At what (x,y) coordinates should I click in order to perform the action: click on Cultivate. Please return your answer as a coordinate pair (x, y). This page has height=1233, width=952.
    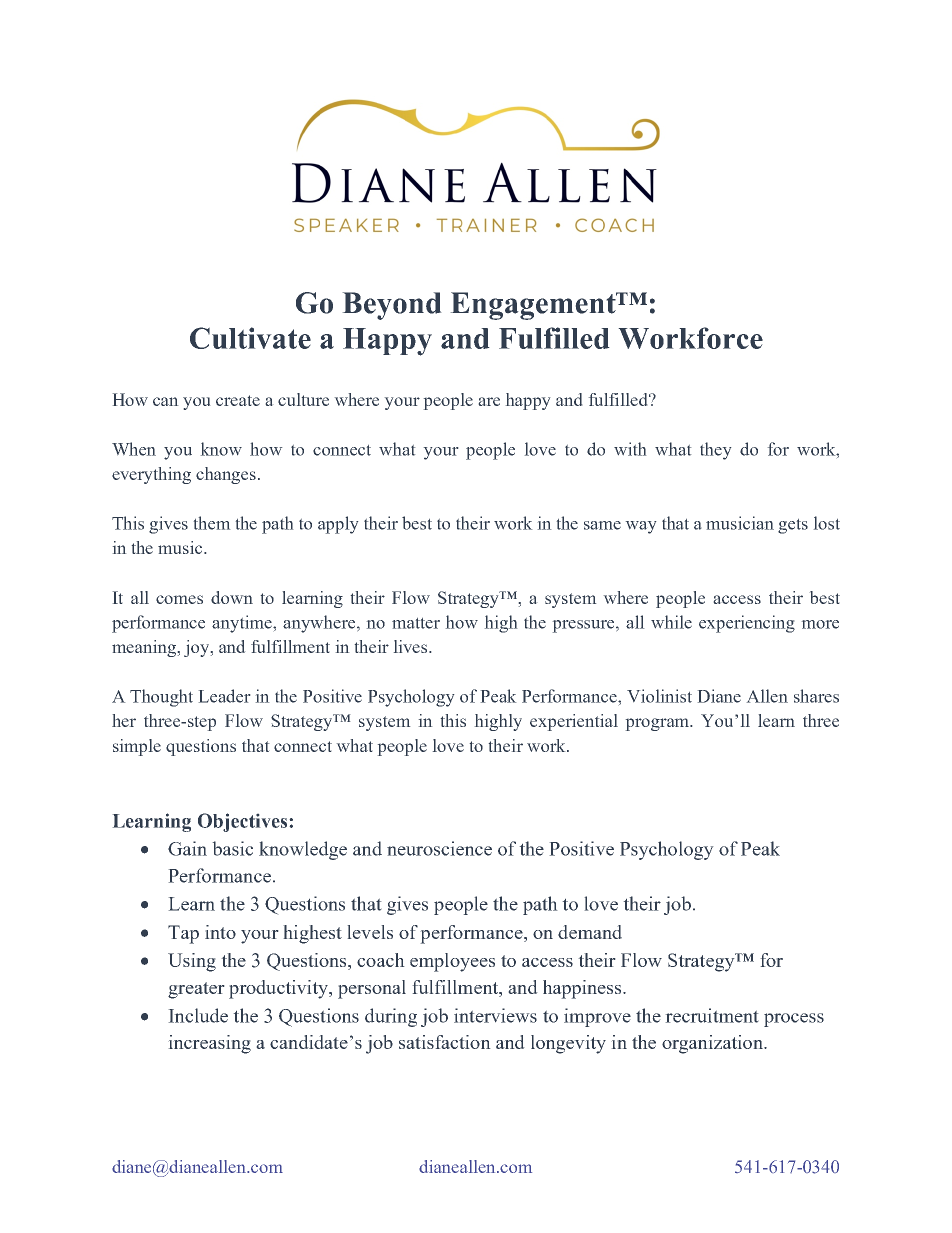
    Looking at the image, I should click on (250, 338).
